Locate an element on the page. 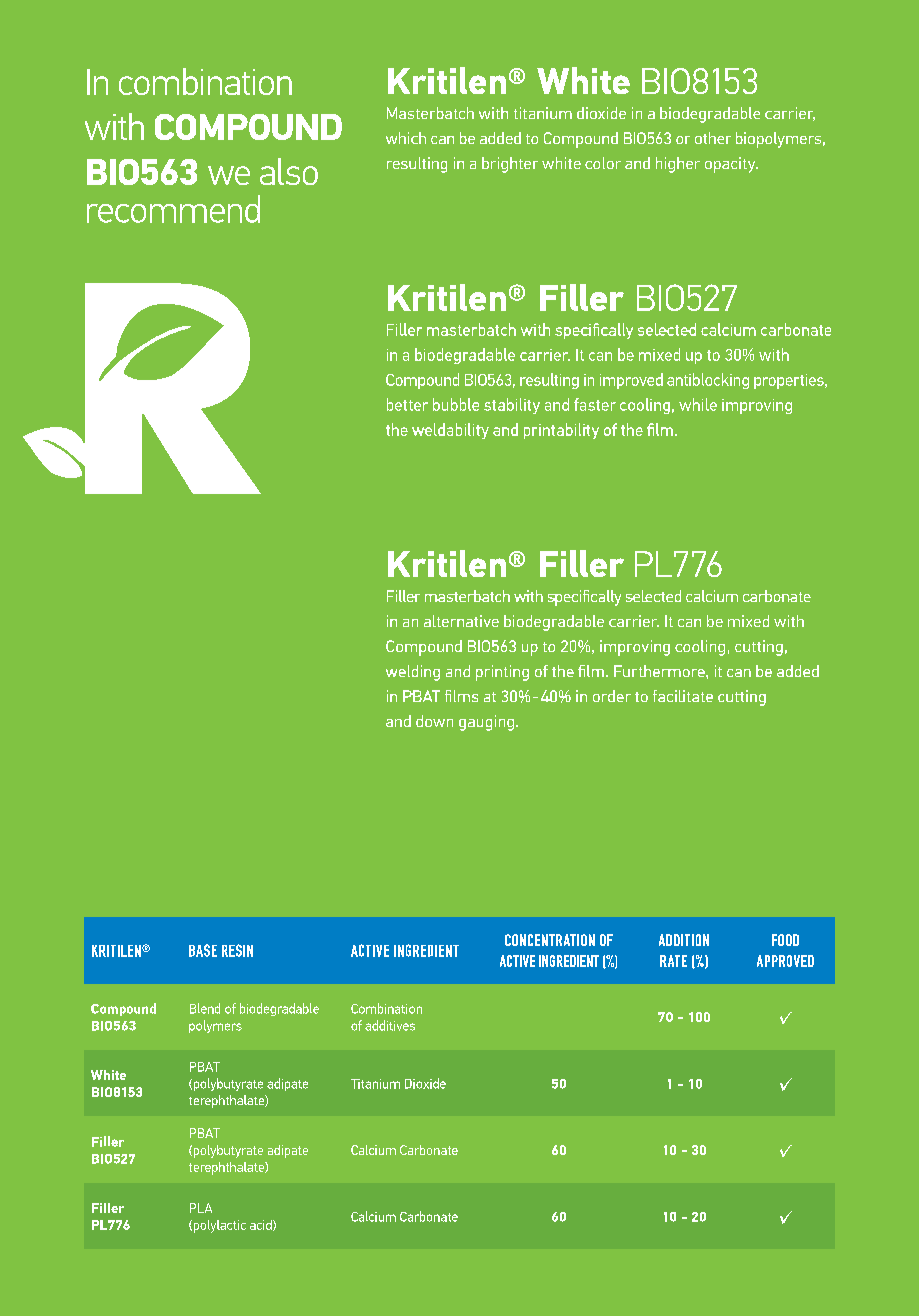  acid is located at coordinates (262, 1225).
